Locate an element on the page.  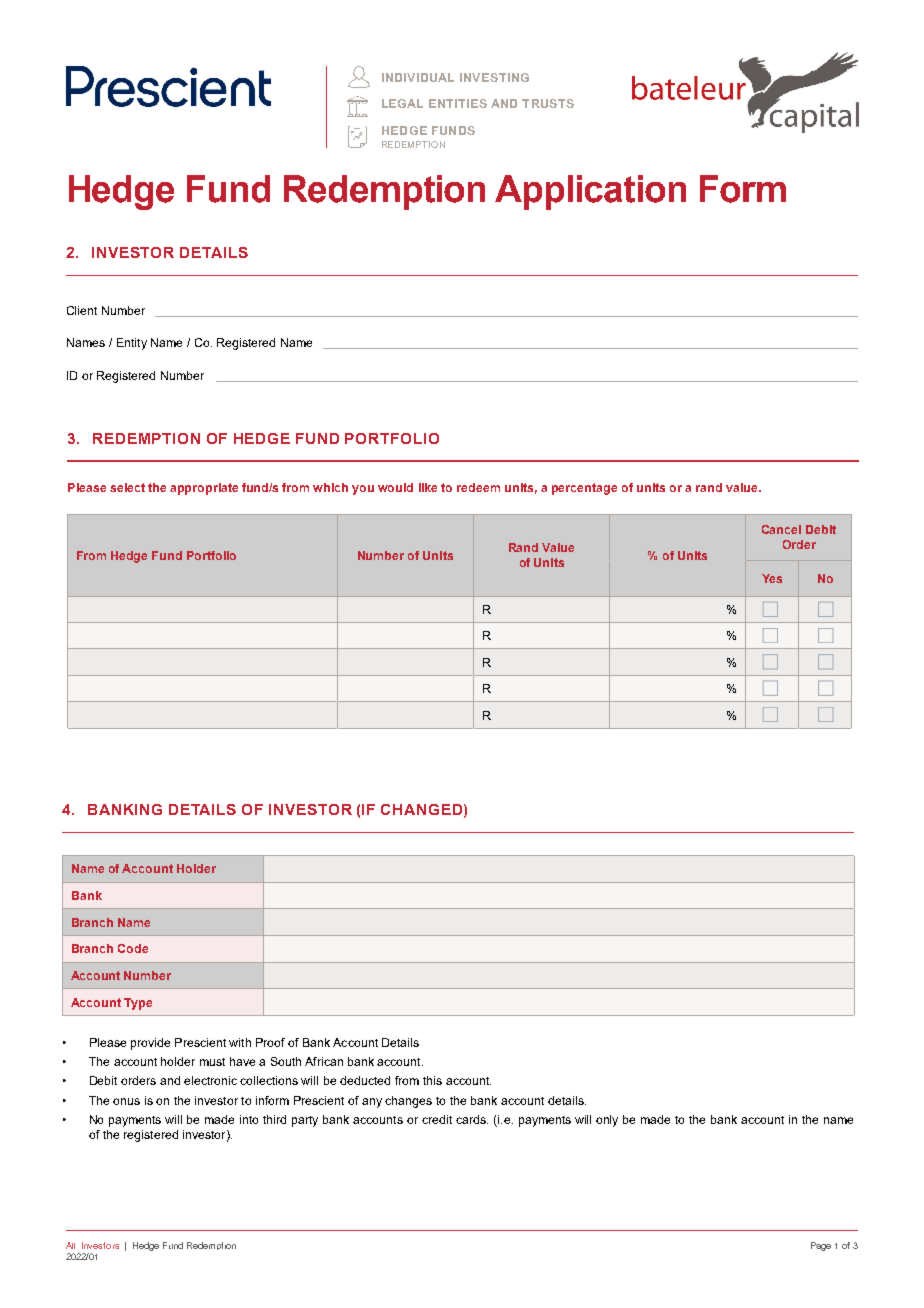
LEGAL is located at coordinates (402, 103).
